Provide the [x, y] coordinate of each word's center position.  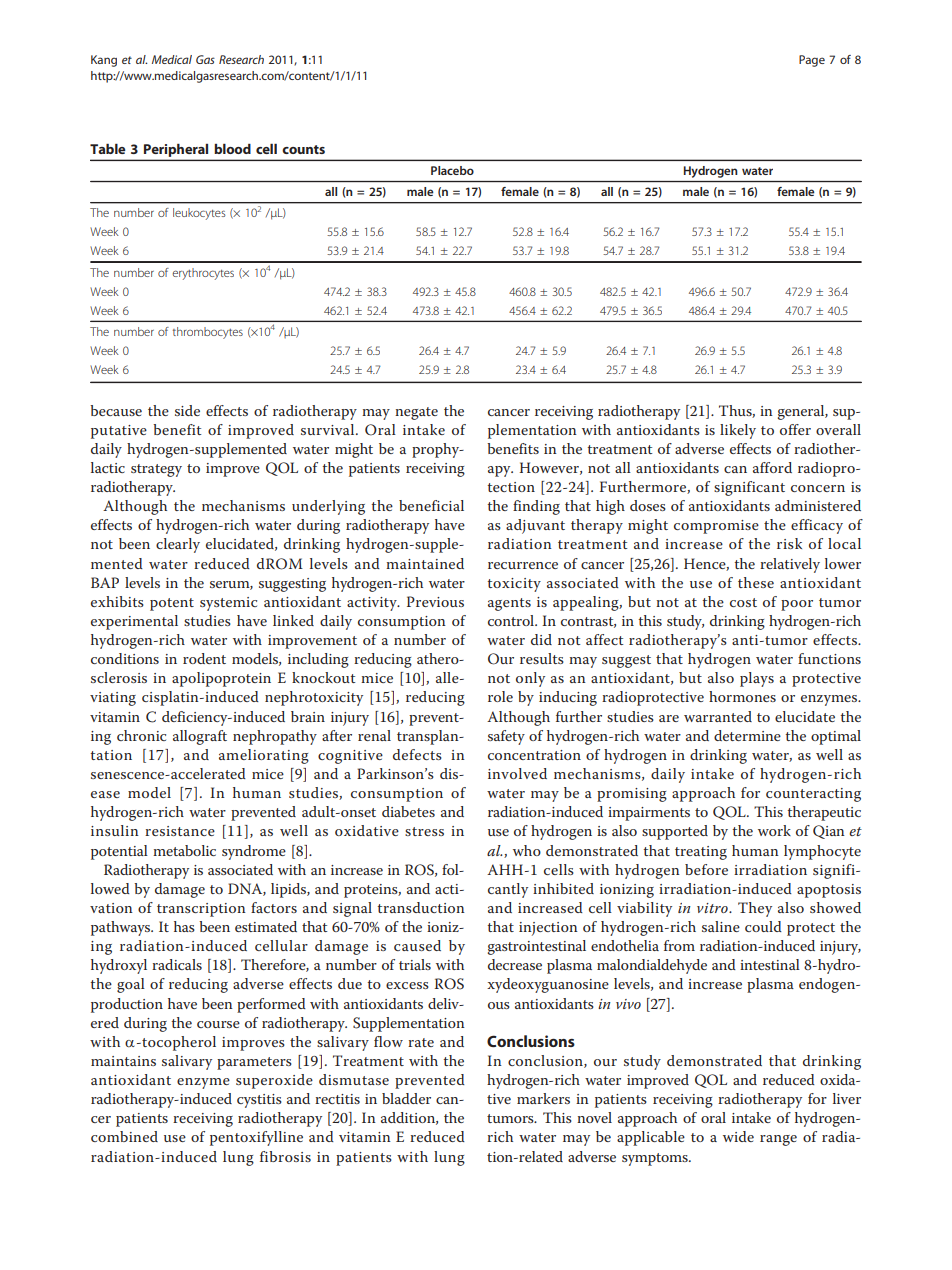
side [187, 410]
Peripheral [176, 150]
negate [416, 413]
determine [747, 735]
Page [812, 61]
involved [517, 773]
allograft [200, 737]
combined [124, 1136]
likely [738, 431]
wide [738, 1136]
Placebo [452, 170]
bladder [406, 1098]
